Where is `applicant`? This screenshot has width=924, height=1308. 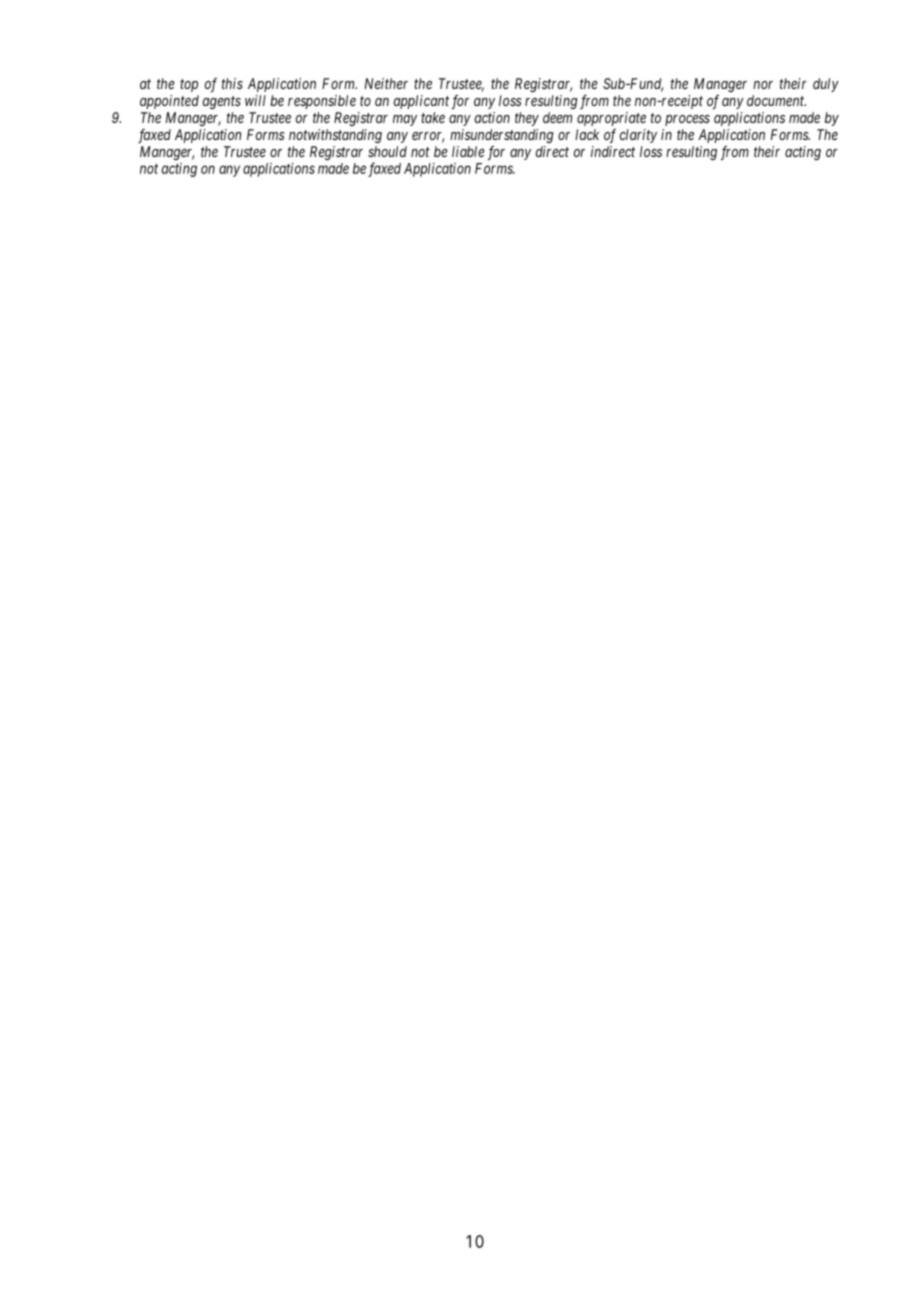
applicant is located at coordinates (421, 102).
